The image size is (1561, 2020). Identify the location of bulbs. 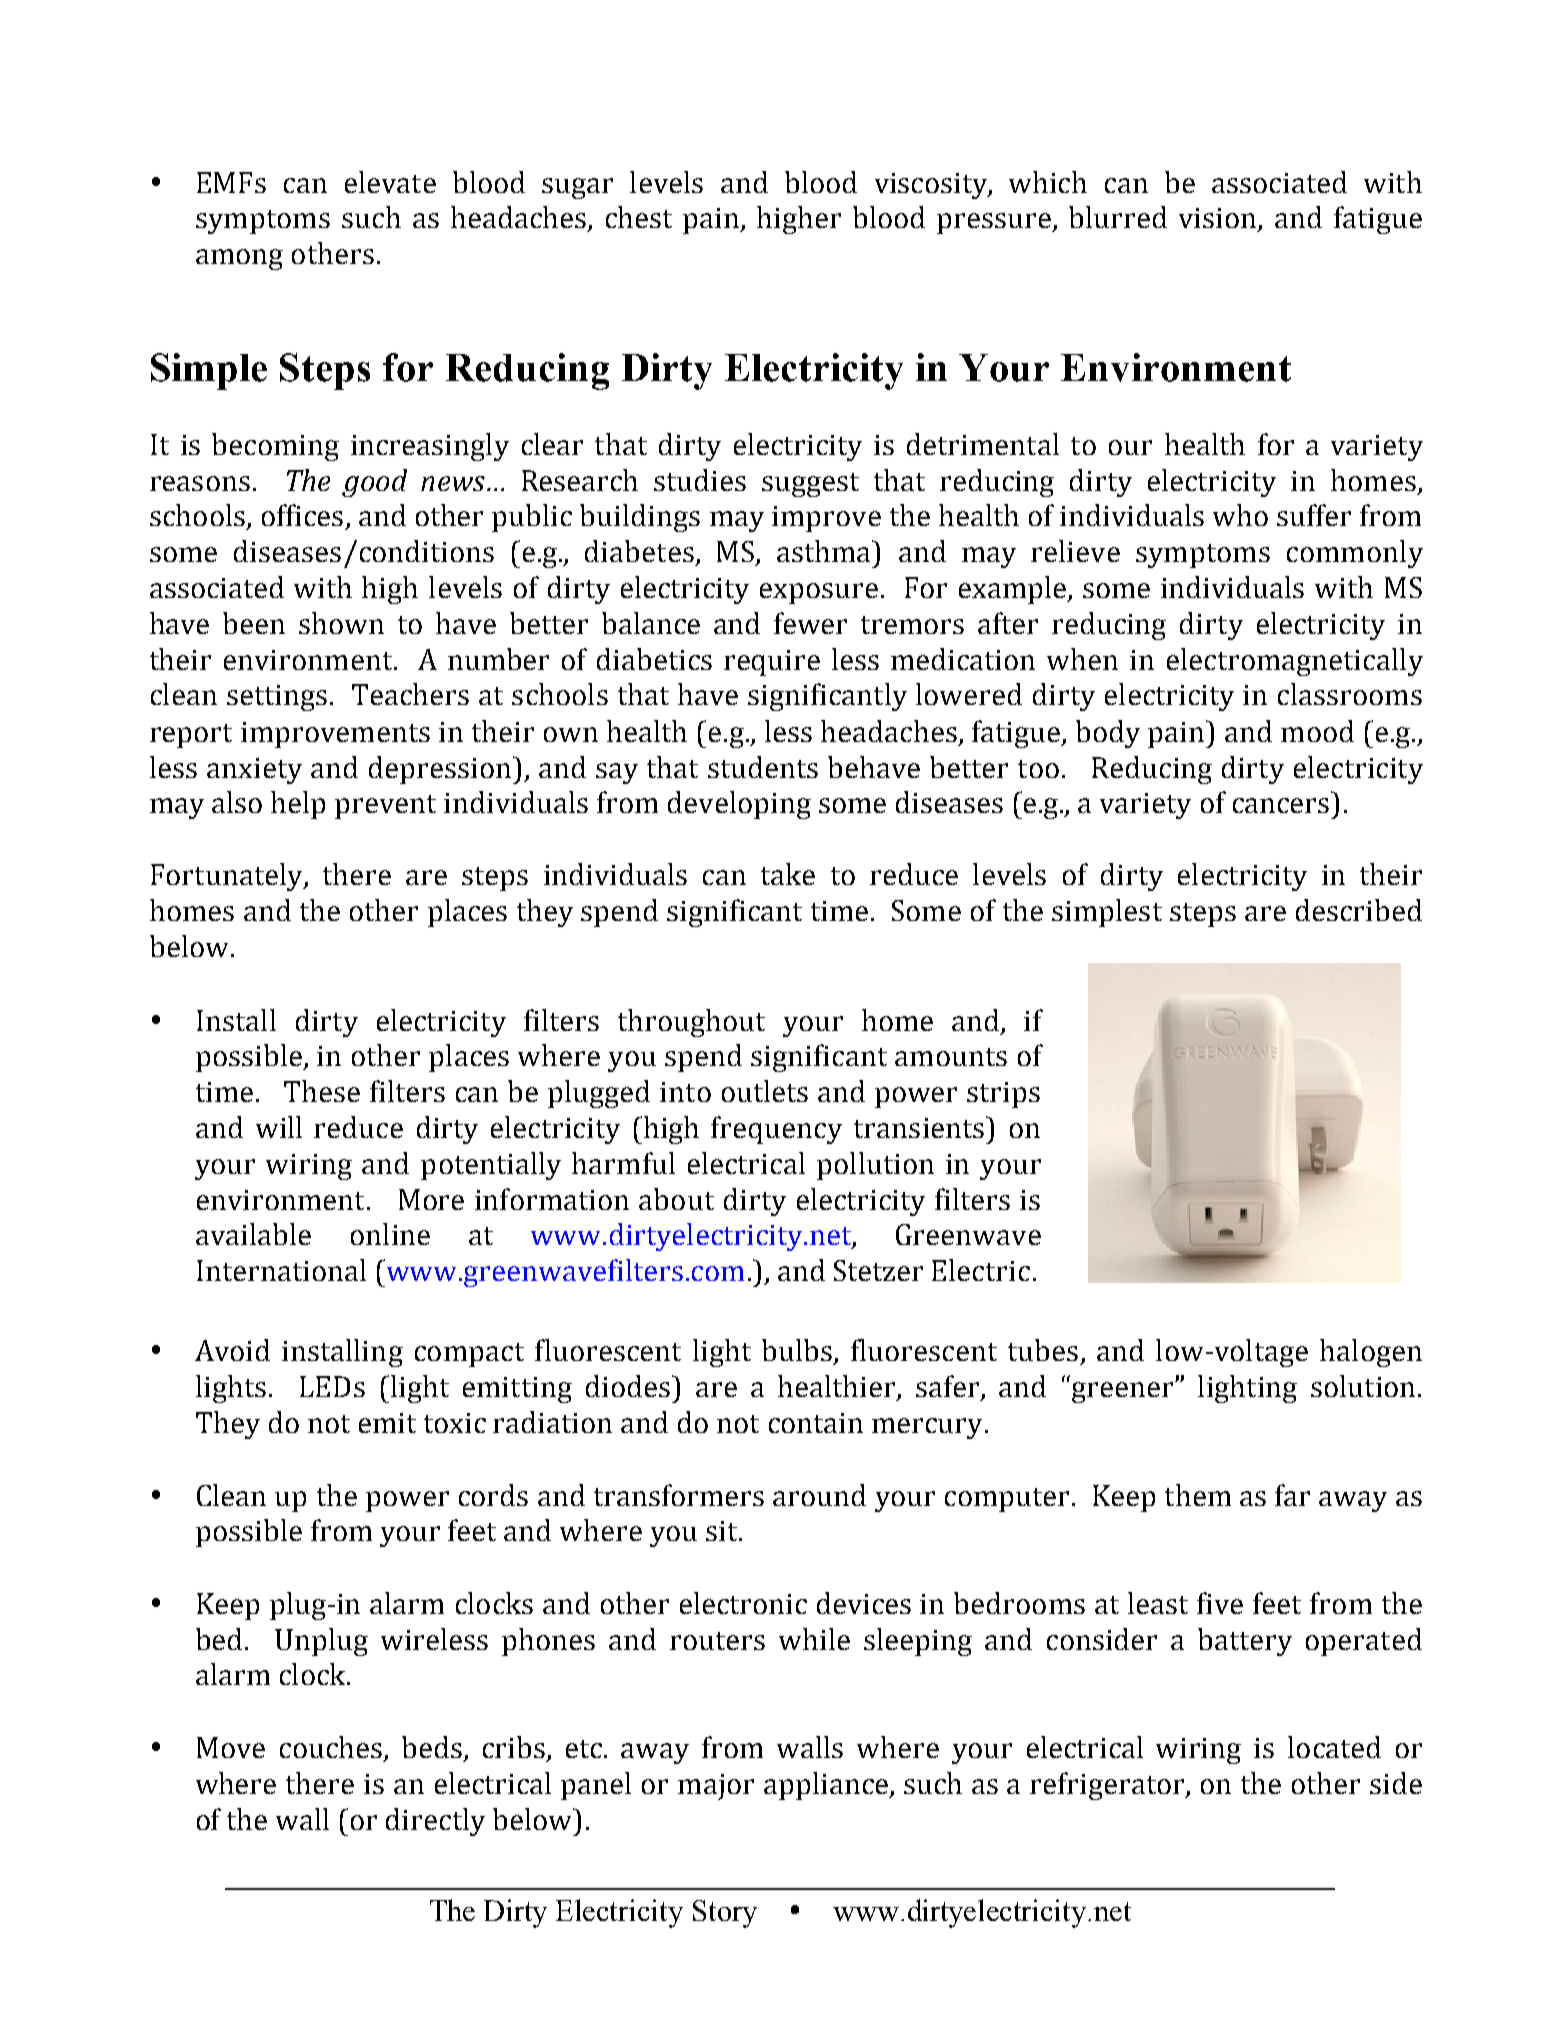
(797, 1350).
